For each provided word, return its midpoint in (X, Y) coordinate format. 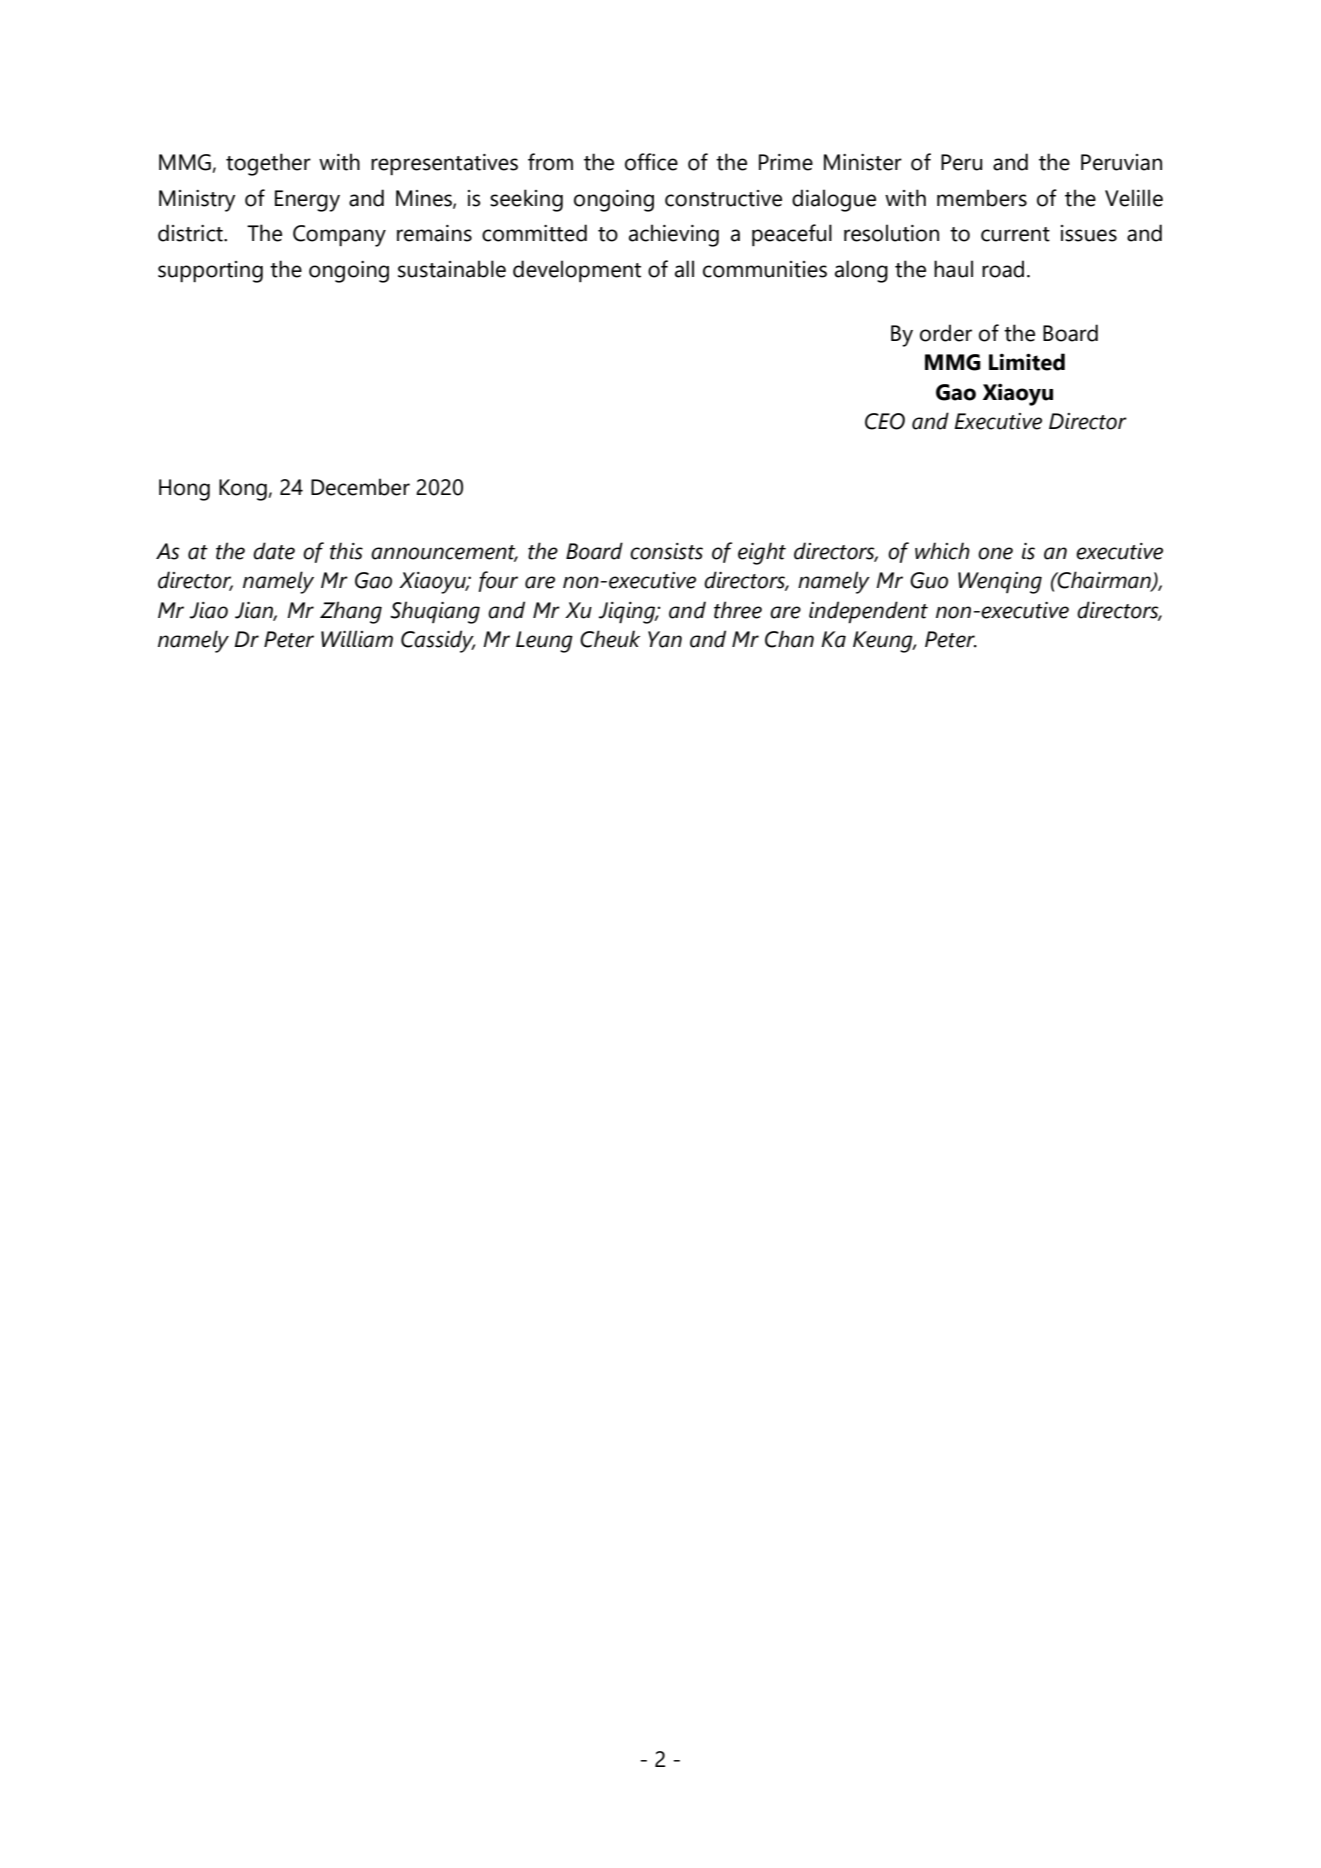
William (357, 639)
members (982, 198)
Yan (665, 639)
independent (868, 612)
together (268, 164)
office (651, 162)
